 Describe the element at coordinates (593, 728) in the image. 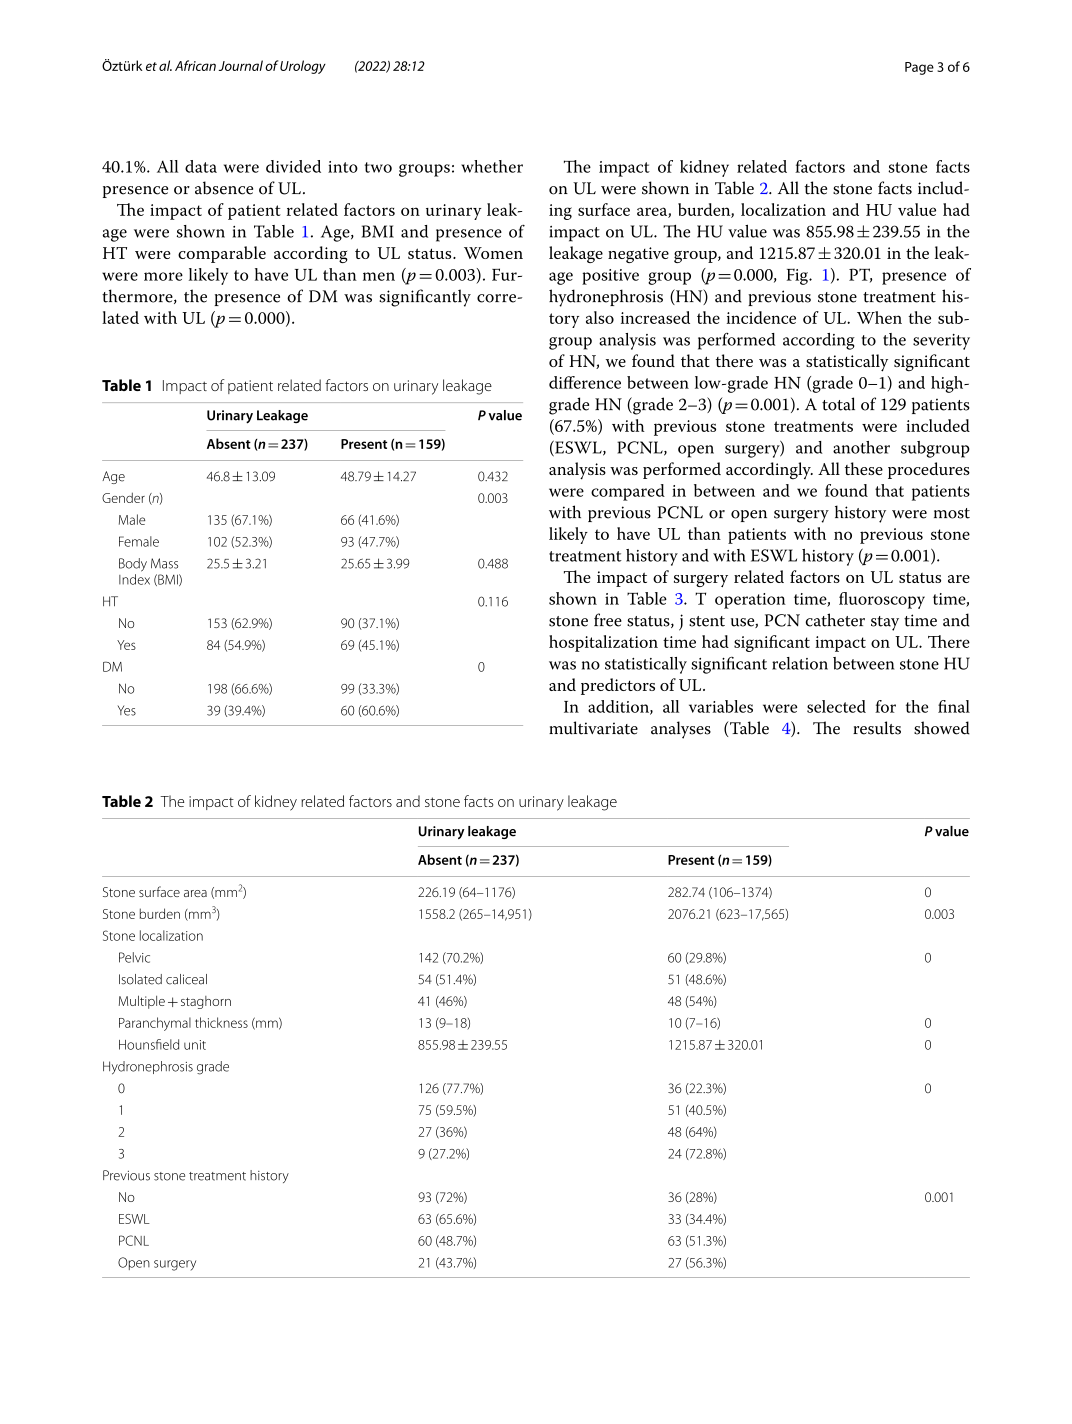

I see `multivariate` at that location.
